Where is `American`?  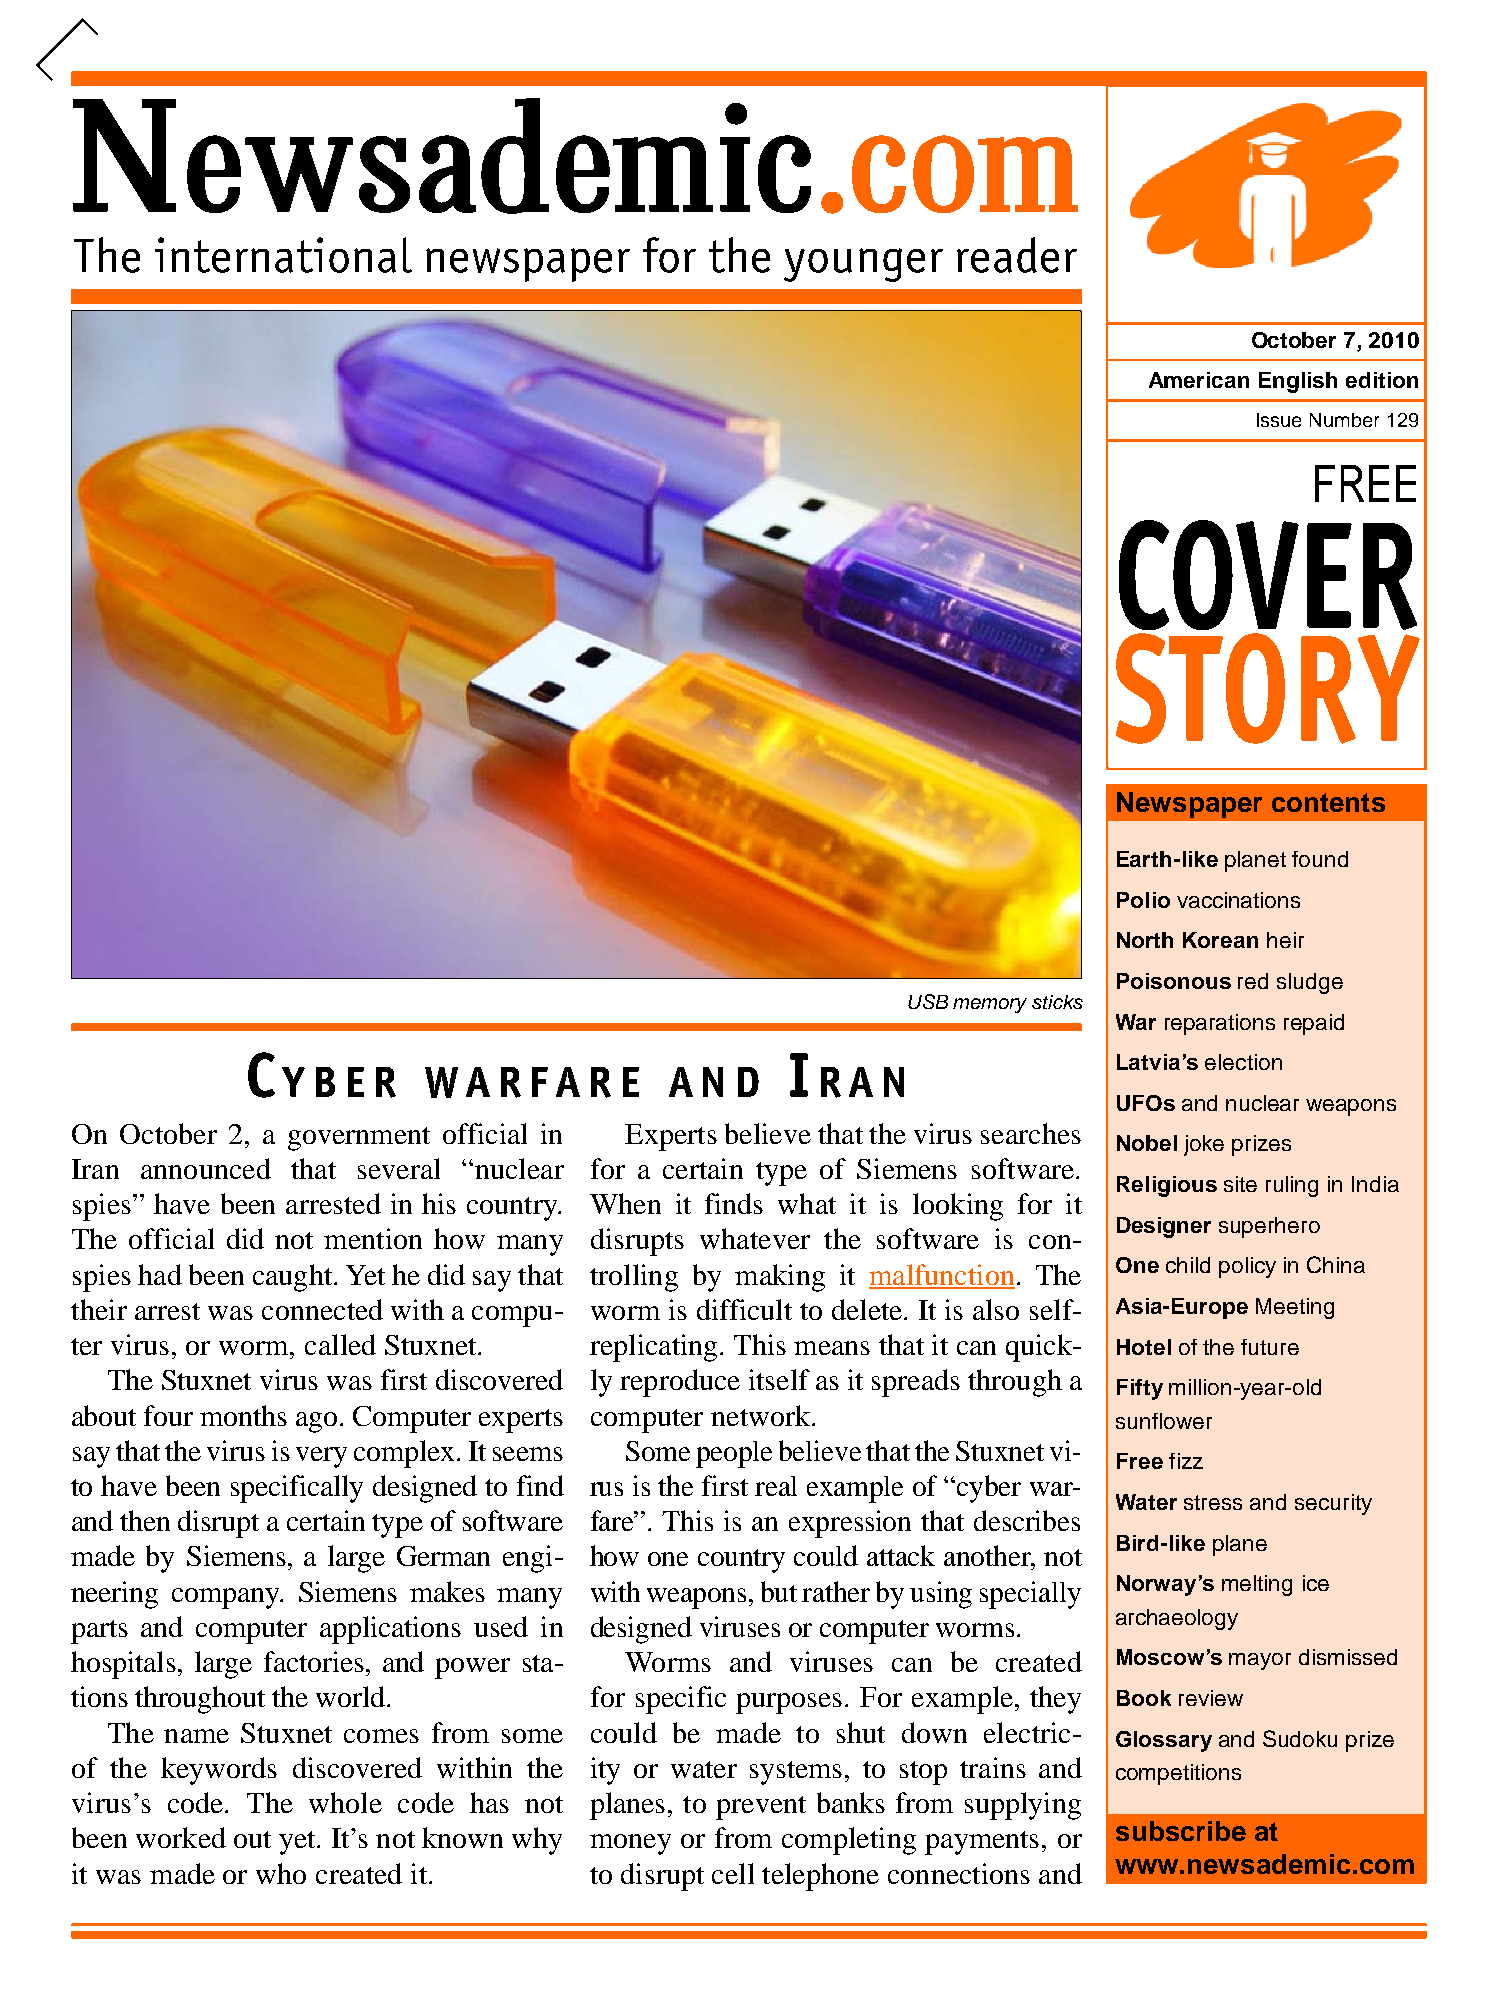 American is located at coordinates (1199, 380).
